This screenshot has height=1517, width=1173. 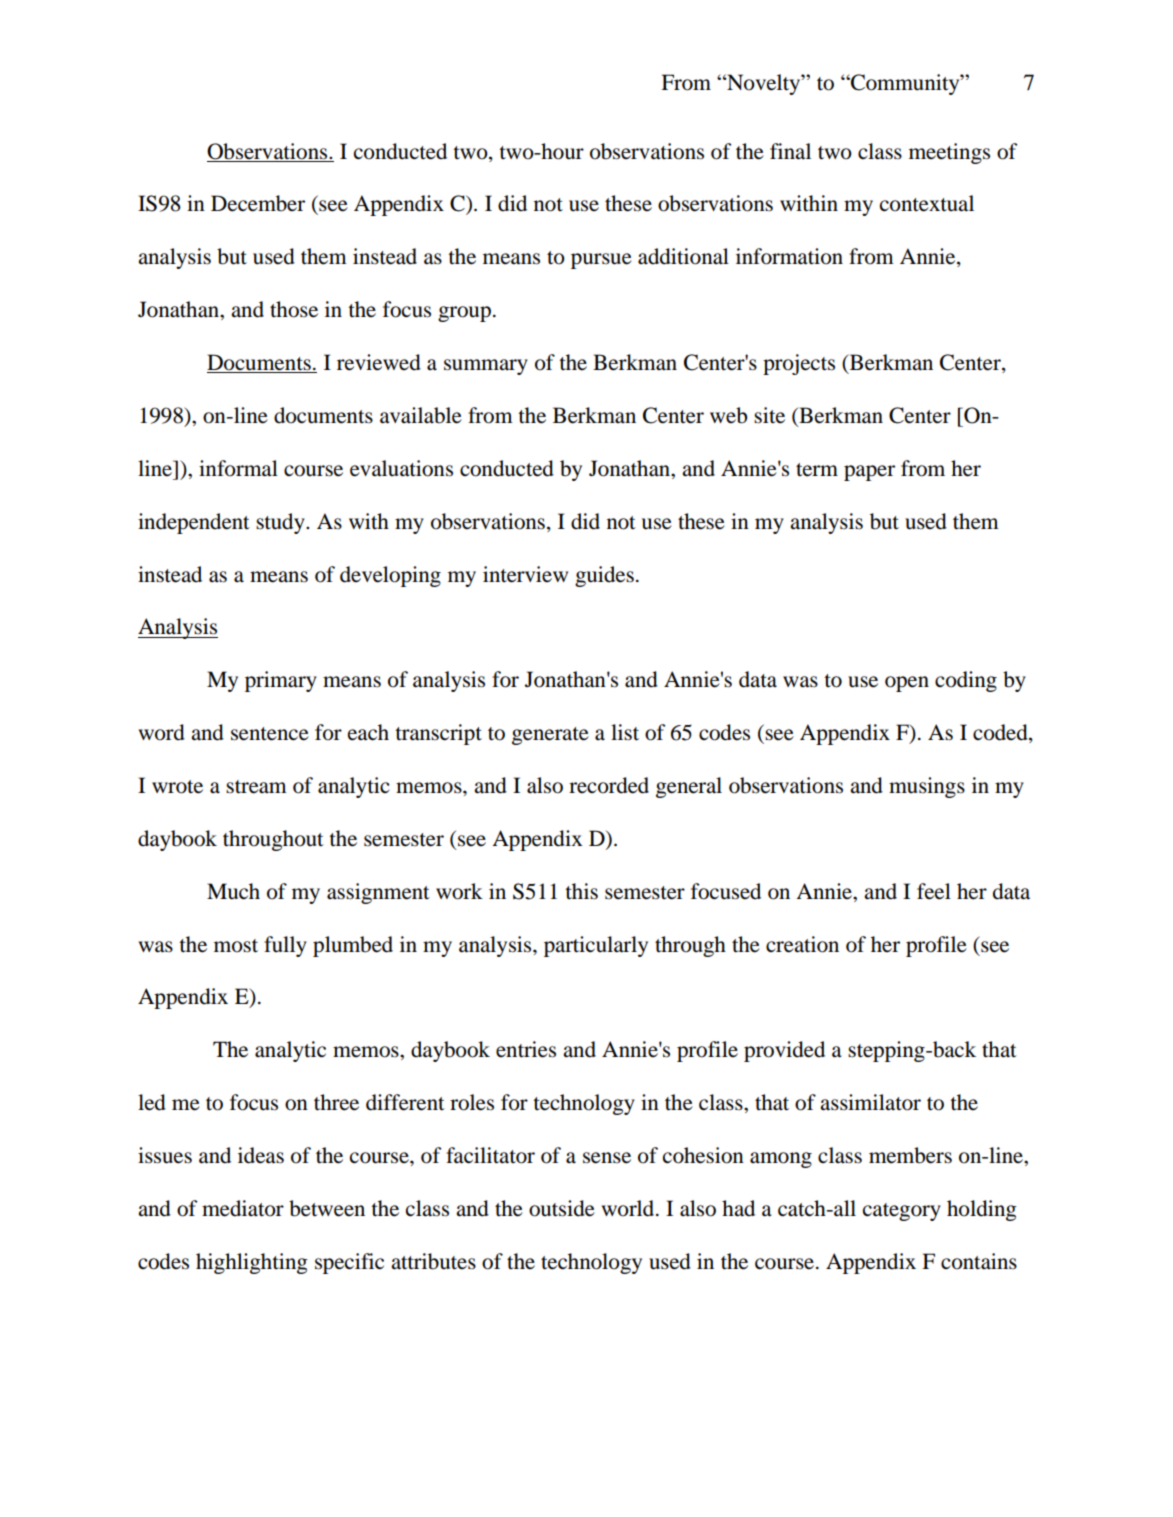 What do you see at coordinates (907, 684) in the screenshot?
I see `open` at bounding box center [907, 684].
